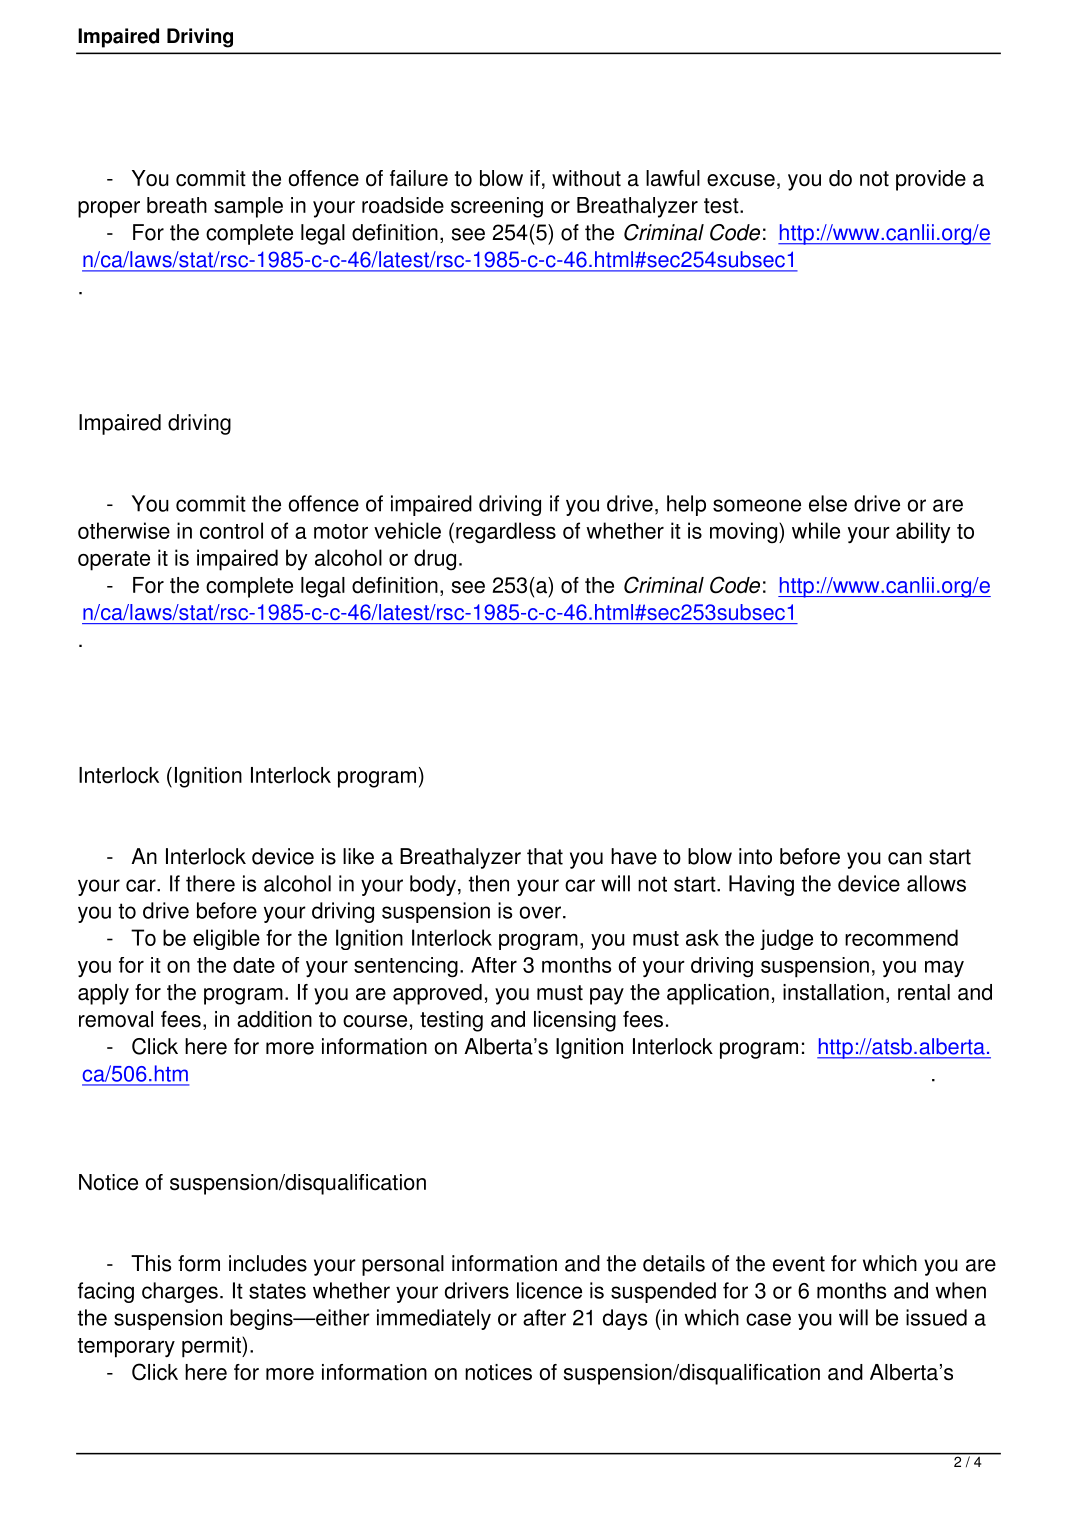  I want to click on into, so click(755, 856).
